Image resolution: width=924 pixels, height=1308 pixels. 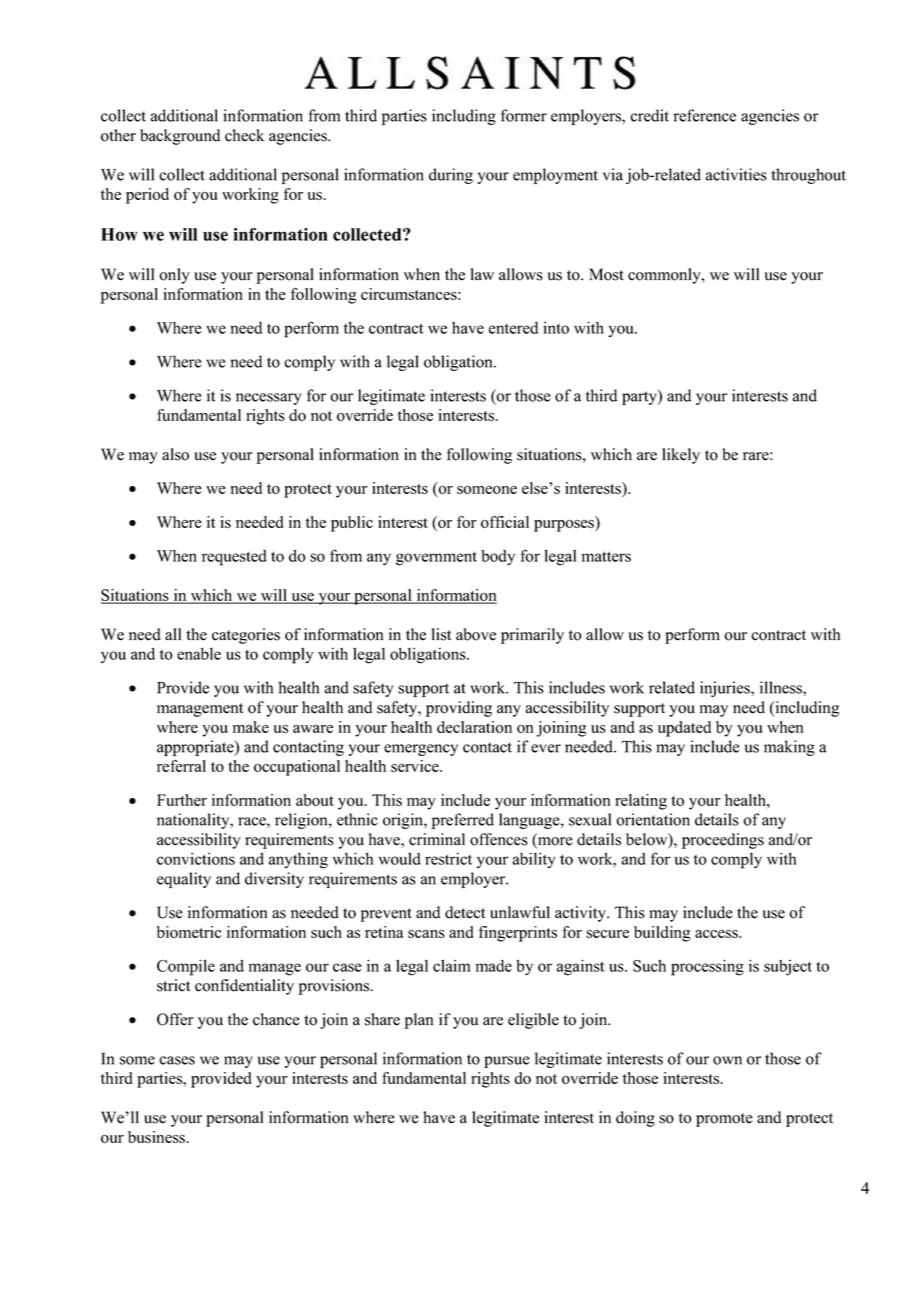 What do you see at coordinates (156, 1137) in the screenshot?
I see `business` at bounding box center [156, 1137].
